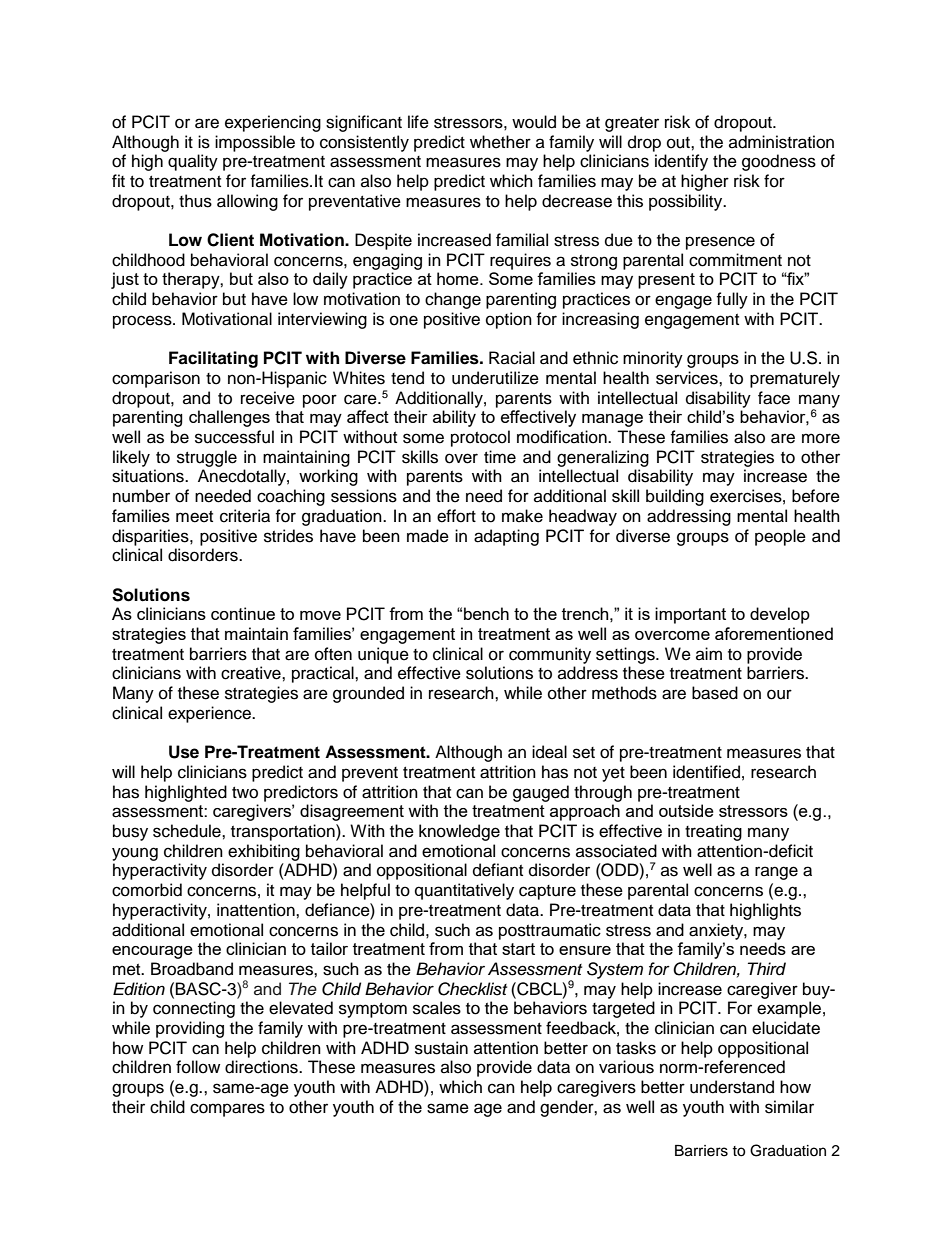  Describe the element at coordinates (198, 1067) in the screenshot. I see `follow` at that location.
